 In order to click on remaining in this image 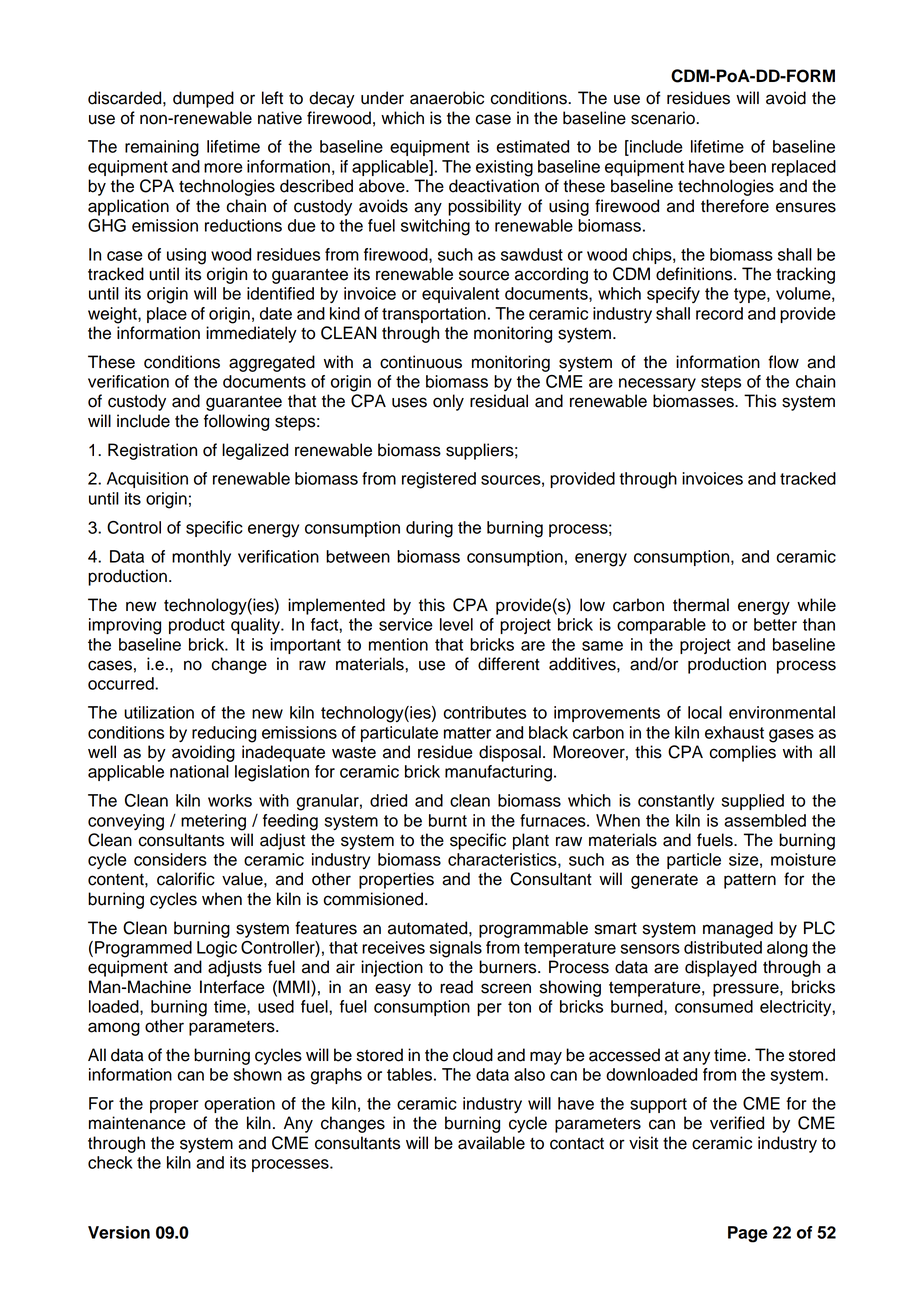, I will do `click(162, 148)`.
